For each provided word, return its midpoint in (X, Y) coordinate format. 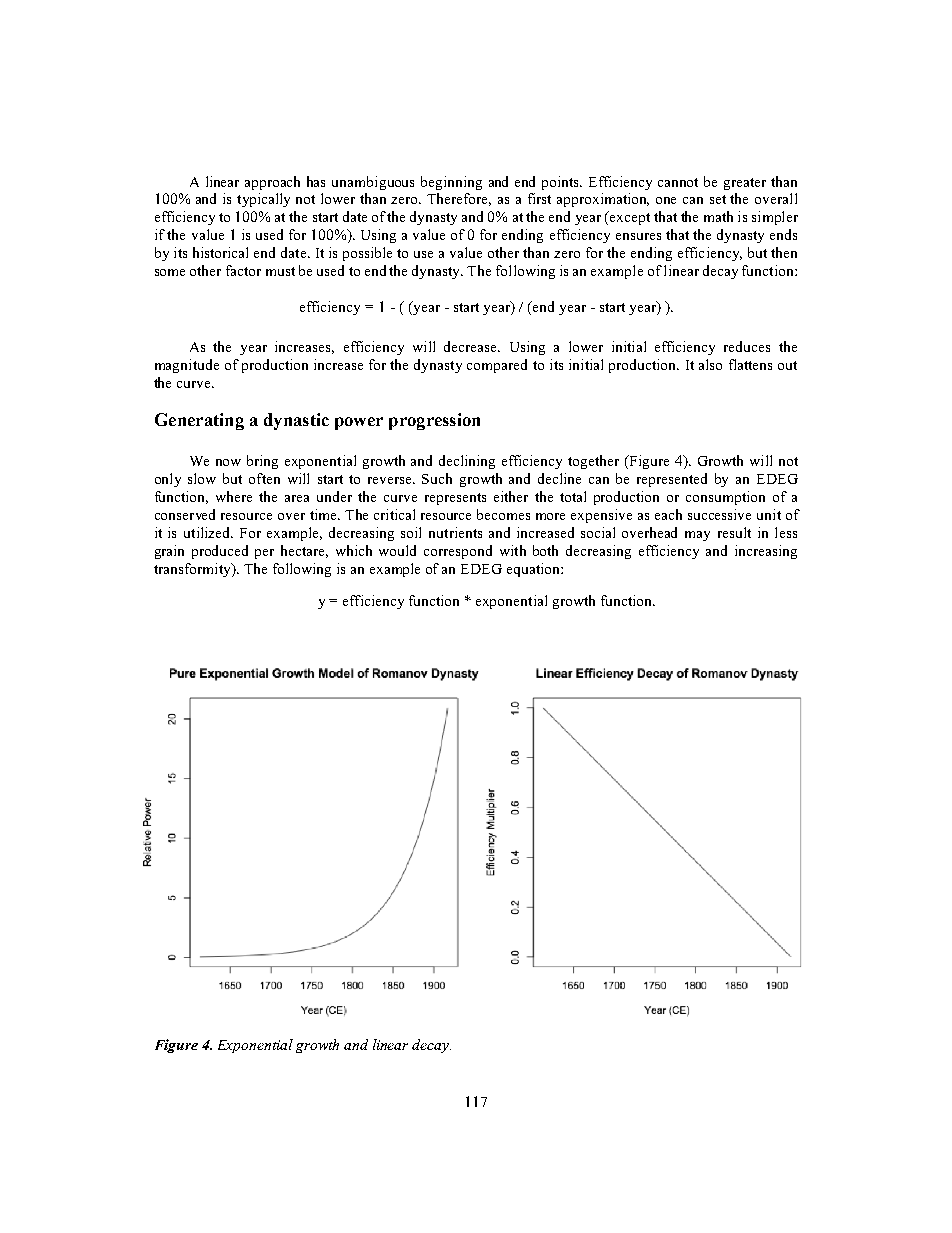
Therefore (459, 199)
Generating (199, 421)
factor (243, 270)
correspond (458, 552)
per (264, 554)
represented (672, 480)
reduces (747, 346)
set (718, 199)
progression (434, 421)
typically (263, 200)
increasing (766, 552)
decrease (472, 346)
